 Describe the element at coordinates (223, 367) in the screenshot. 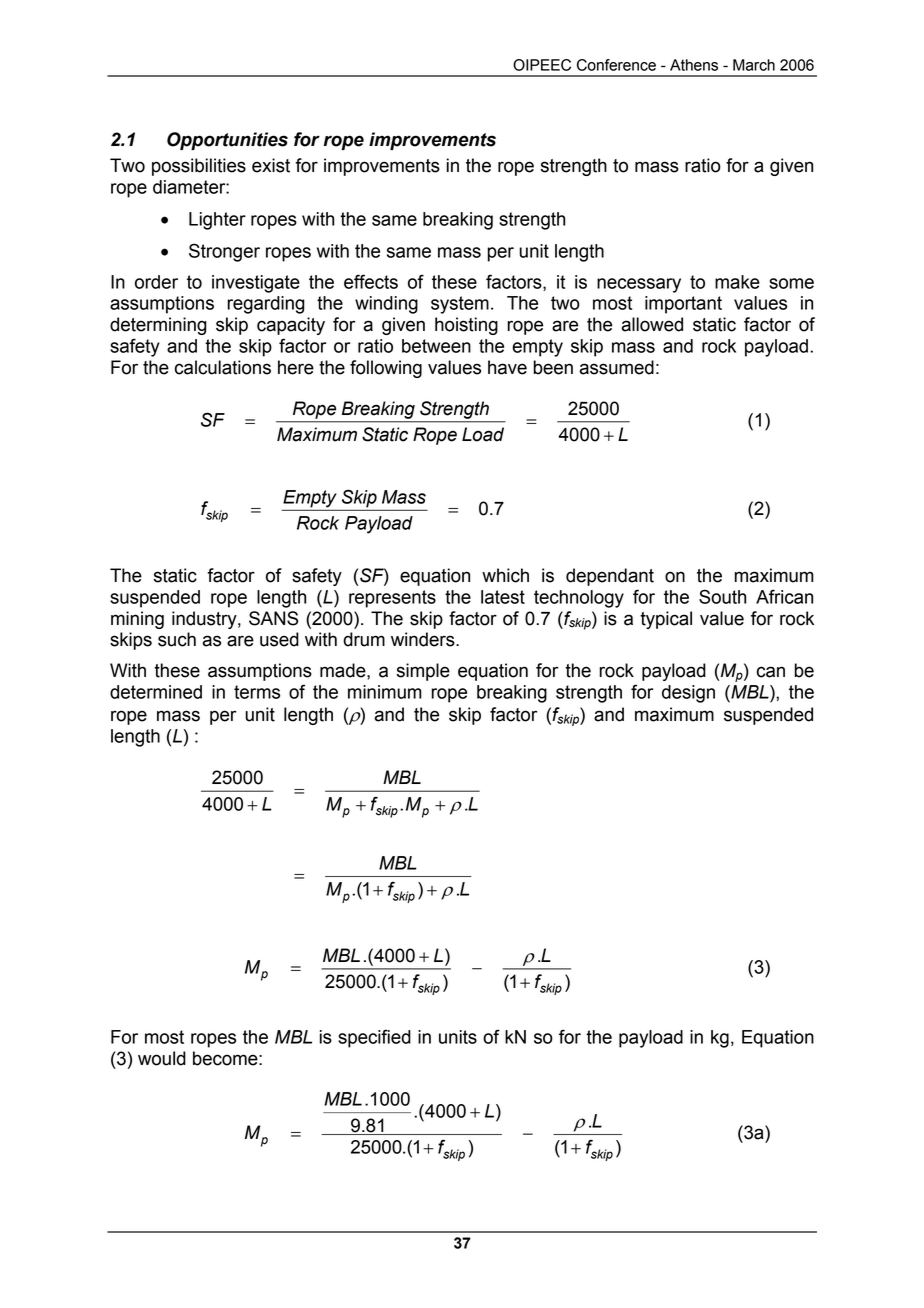

I see `calculations` at that location.
